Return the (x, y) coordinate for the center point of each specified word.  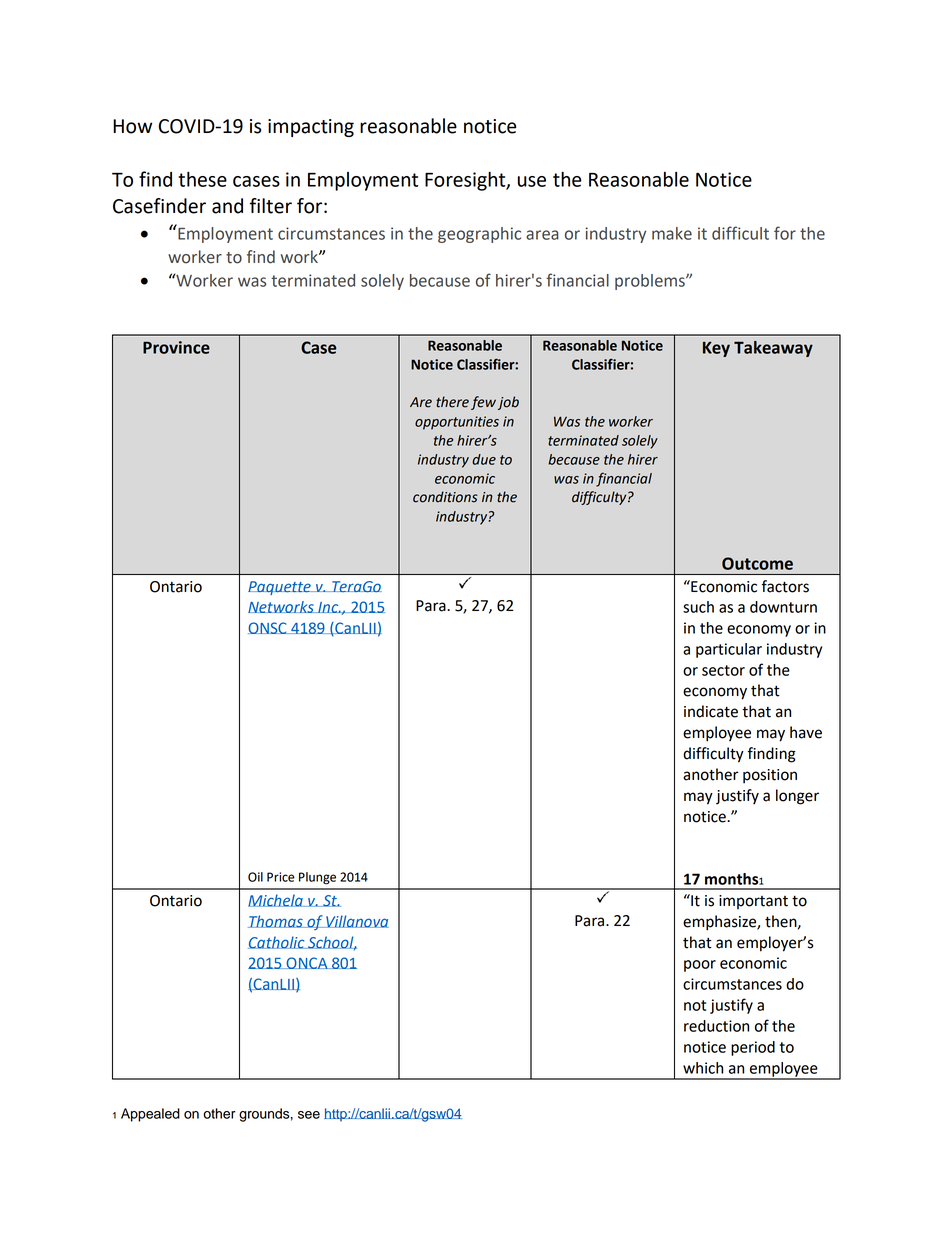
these (202, 179)
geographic (479, 235)
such (698, 607)
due (484, 459)
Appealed (150, 1115)
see (309, 1115)
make (672, 233)
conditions (445, 497)
